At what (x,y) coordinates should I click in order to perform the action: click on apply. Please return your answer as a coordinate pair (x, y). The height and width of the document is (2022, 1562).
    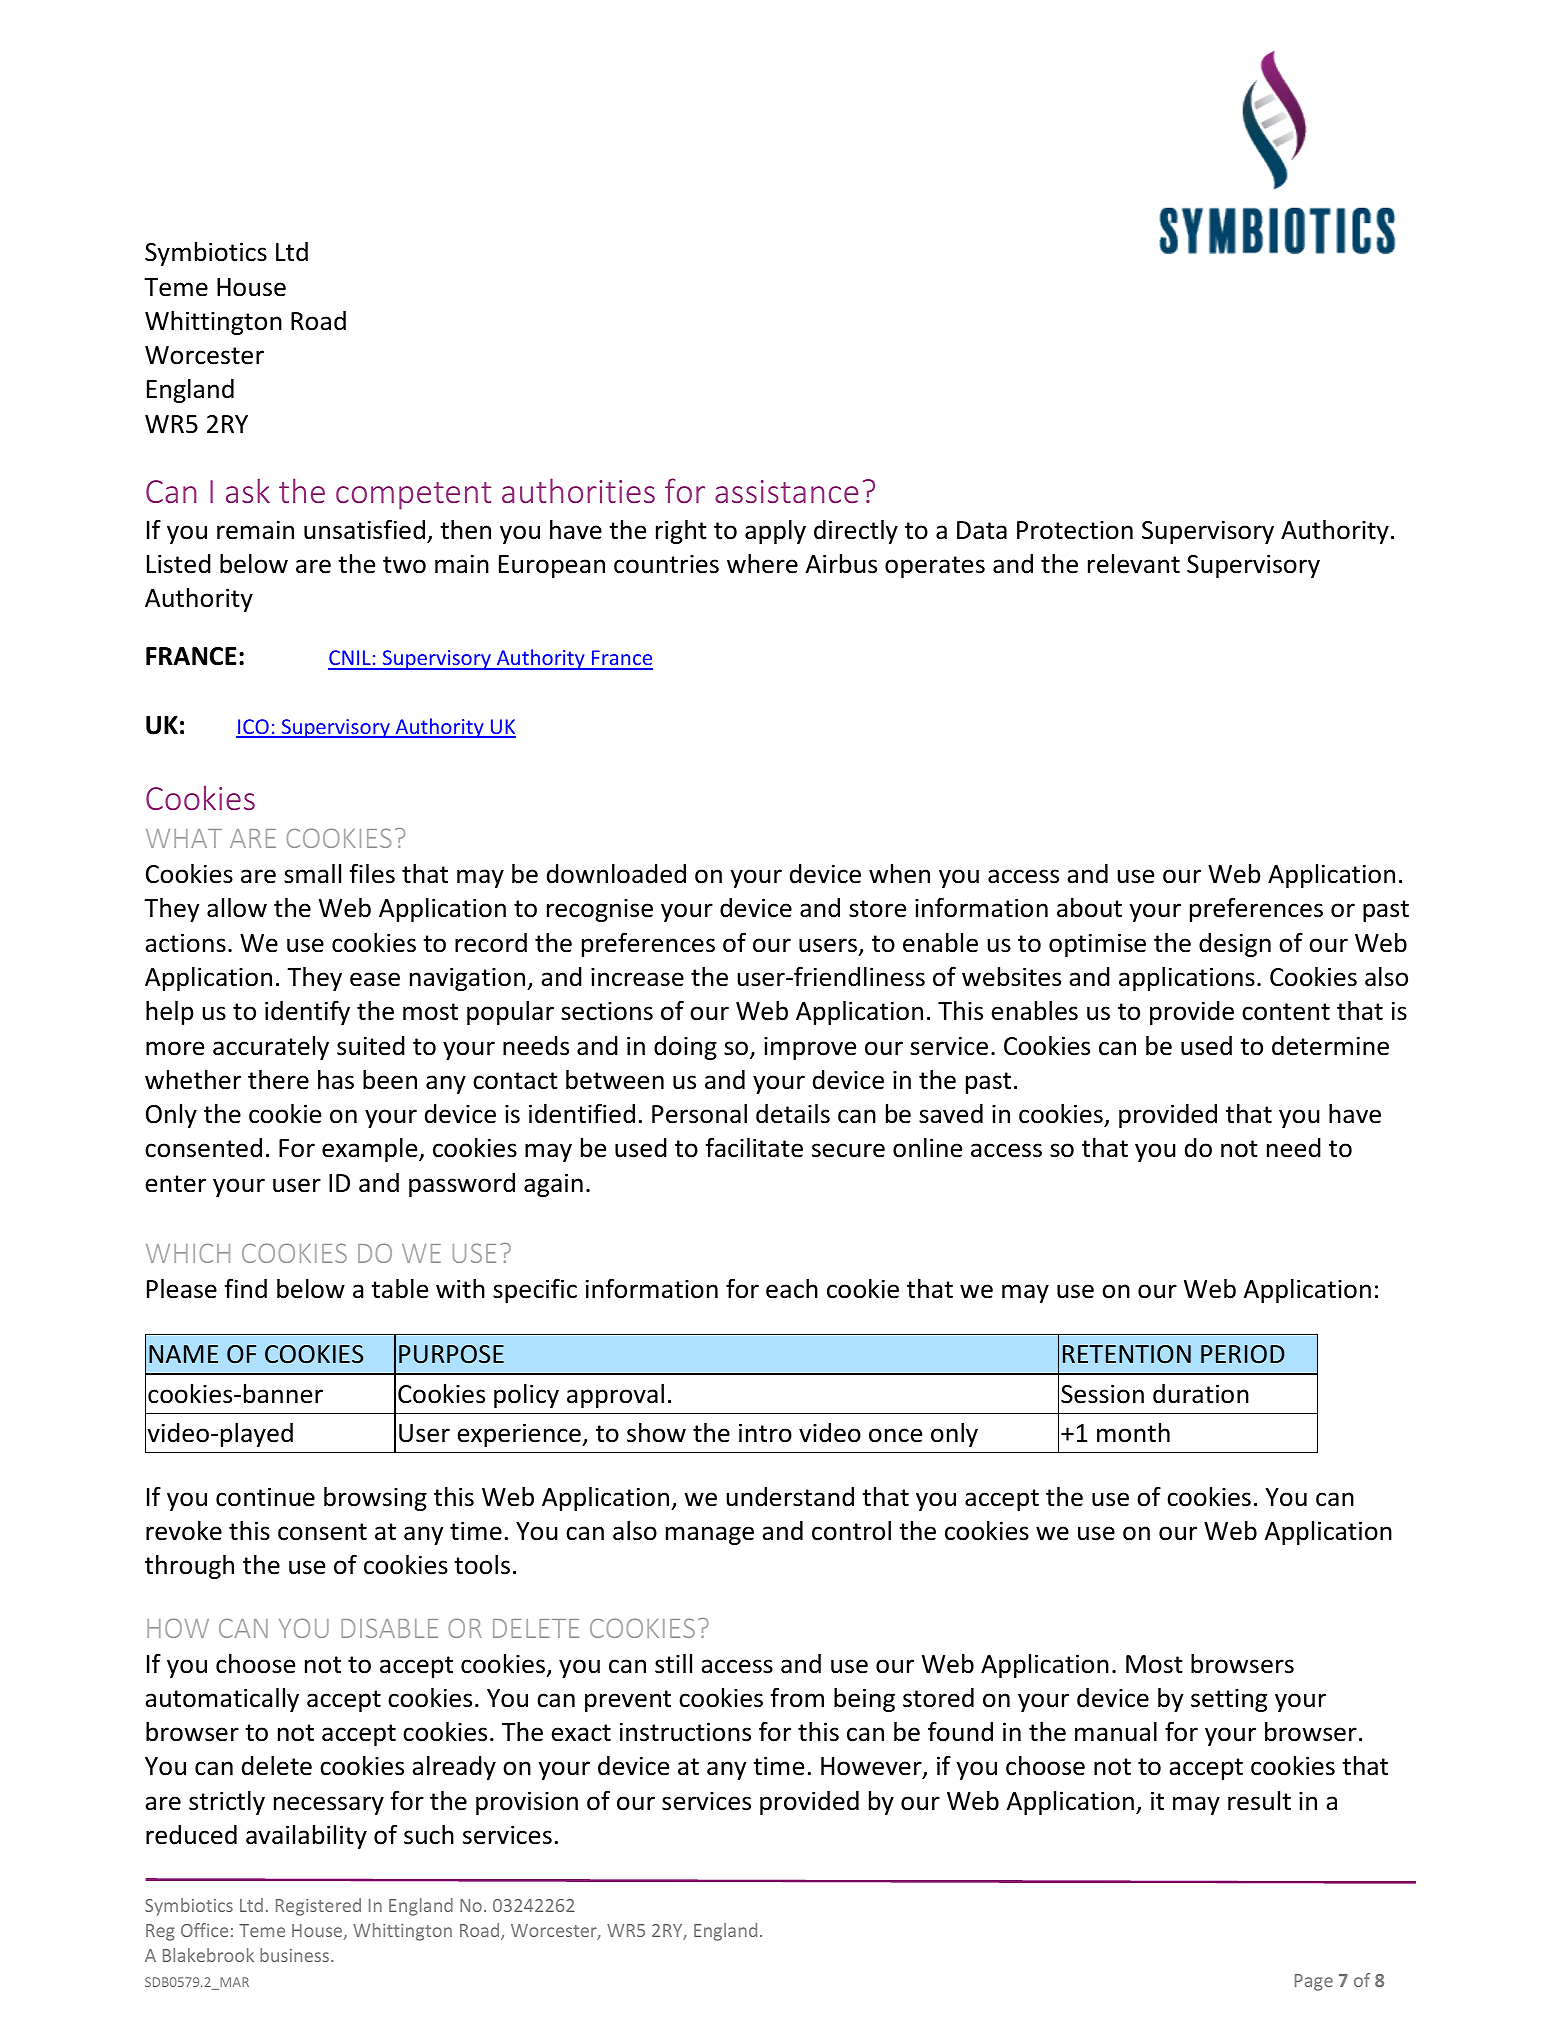
    Looking at the image, I should click on (775, 532).
